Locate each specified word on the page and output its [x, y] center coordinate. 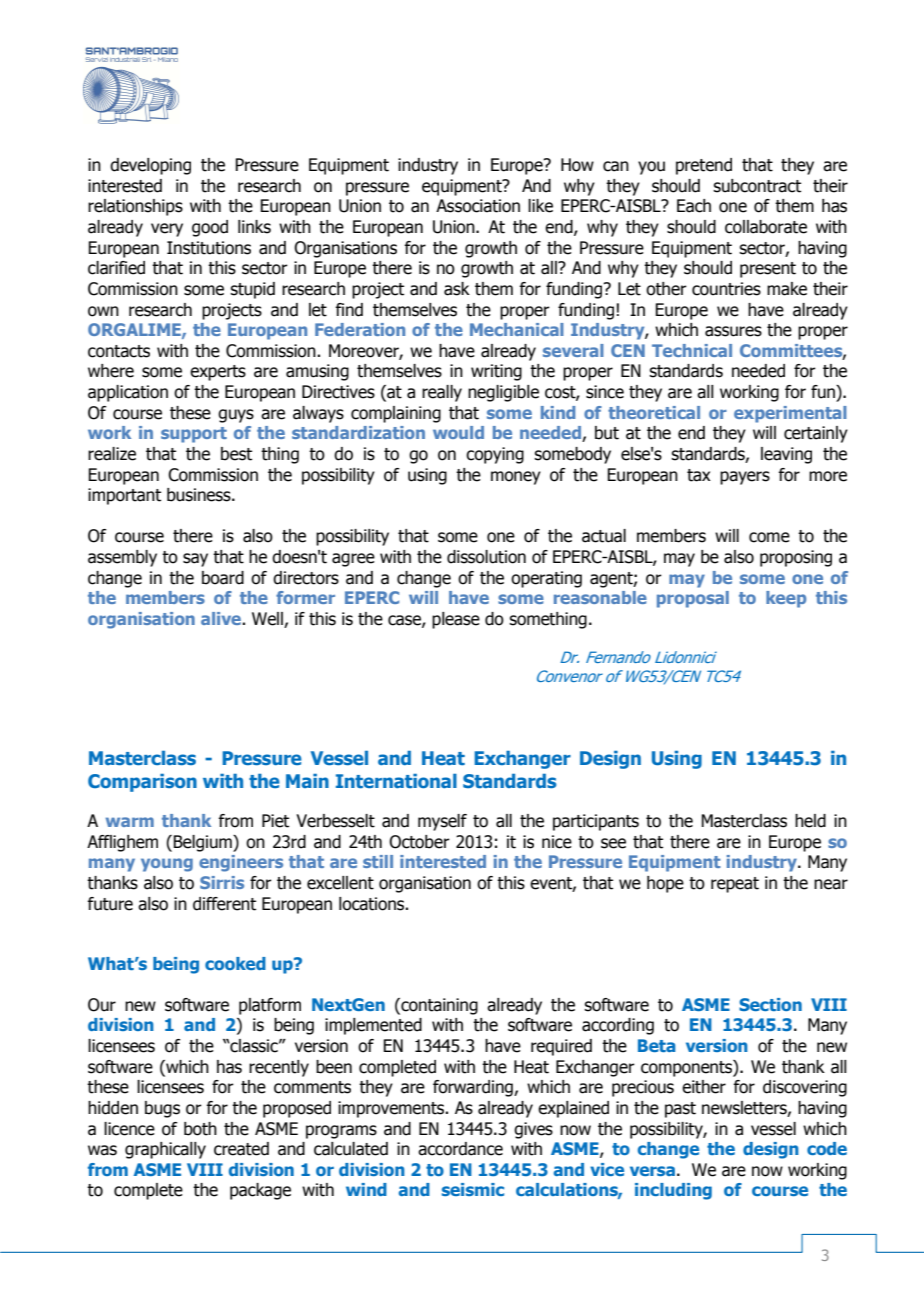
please [456, 620]
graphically [165, 1150]
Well [268, 620]
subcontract [757, 186]
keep [786, 599]
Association [478, 206]
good [210, 228]
